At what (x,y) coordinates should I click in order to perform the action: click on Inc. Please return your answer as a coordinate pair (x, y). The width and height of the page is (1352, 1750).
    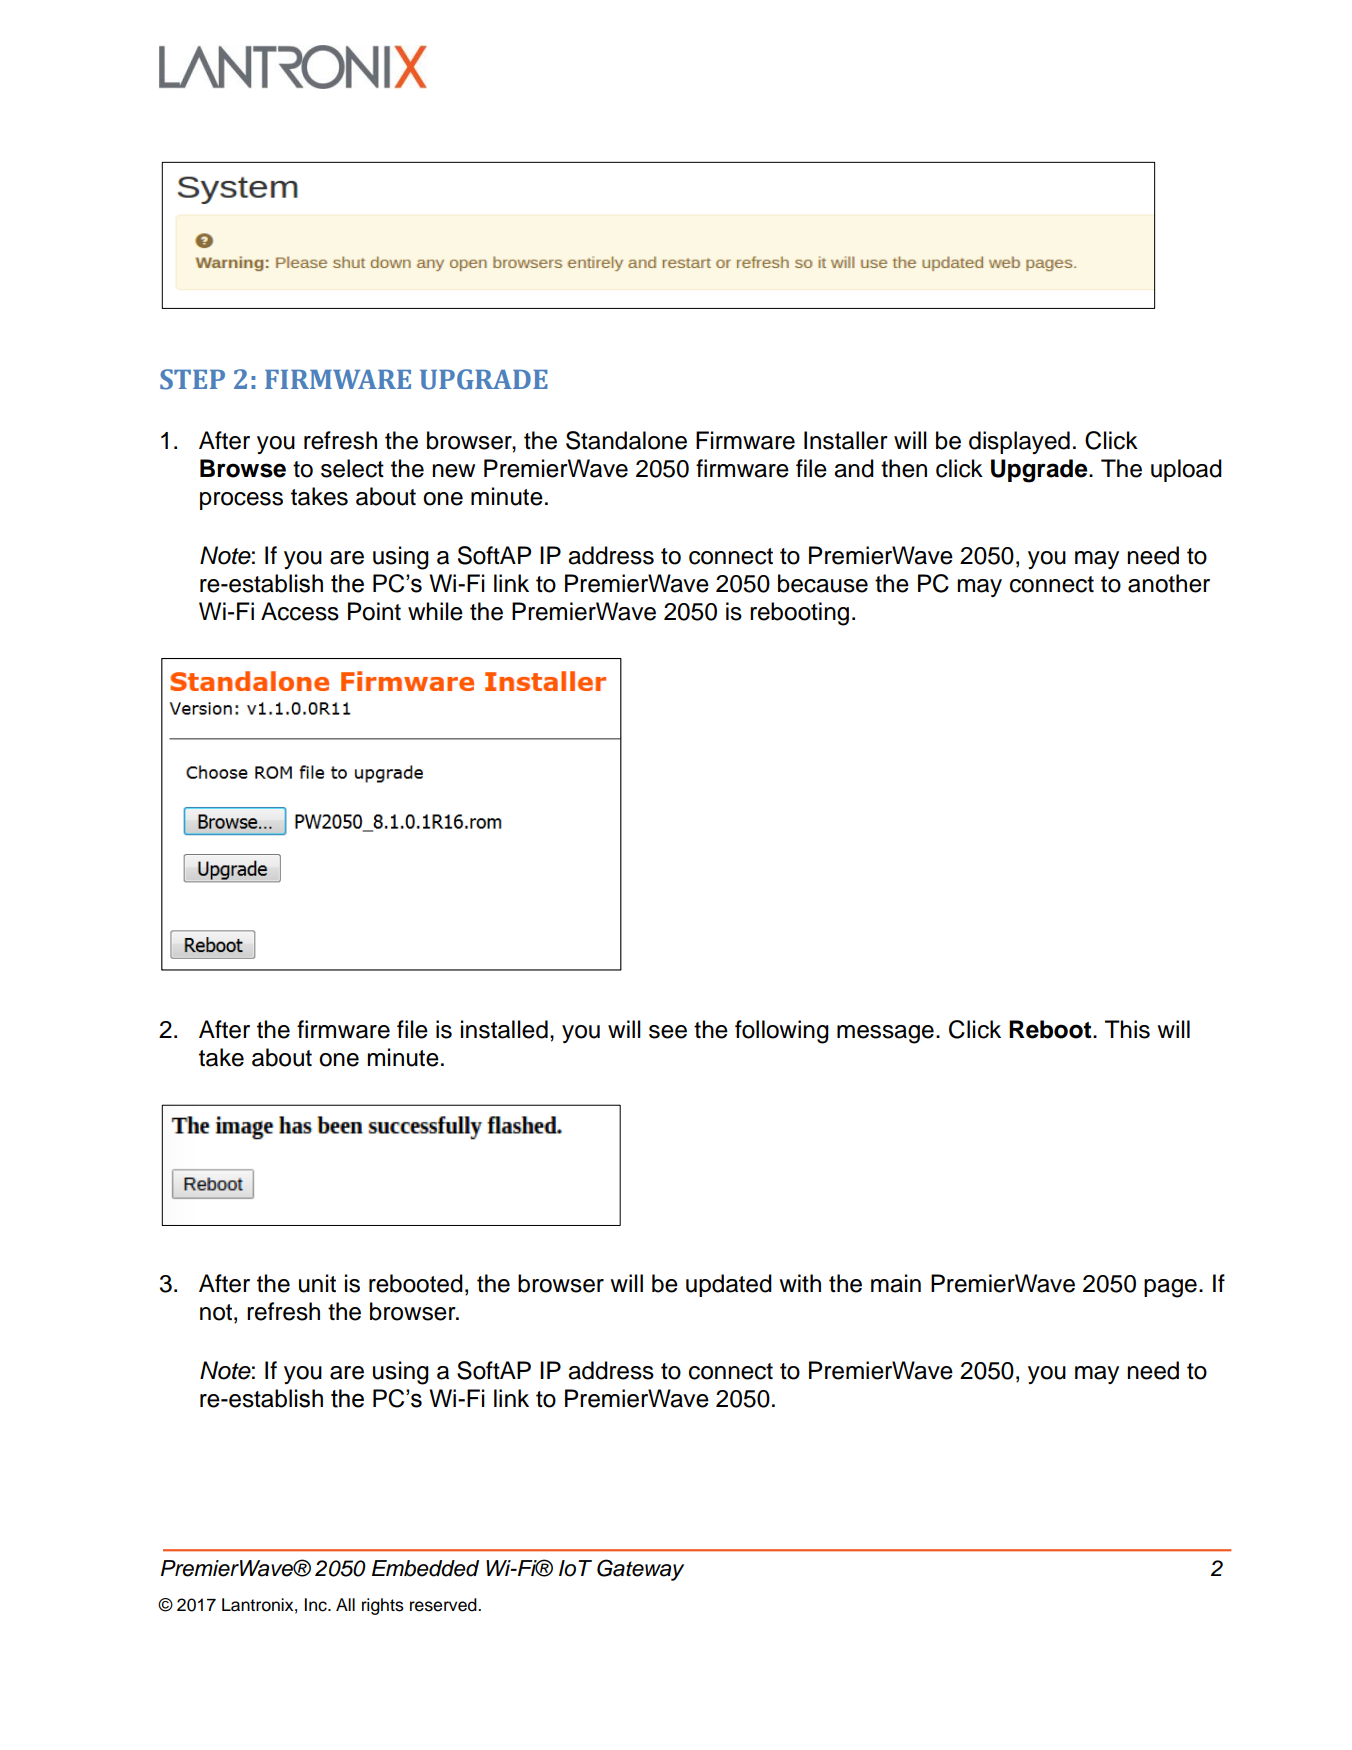
    Looking at the image, I should click on (317, 1605).
